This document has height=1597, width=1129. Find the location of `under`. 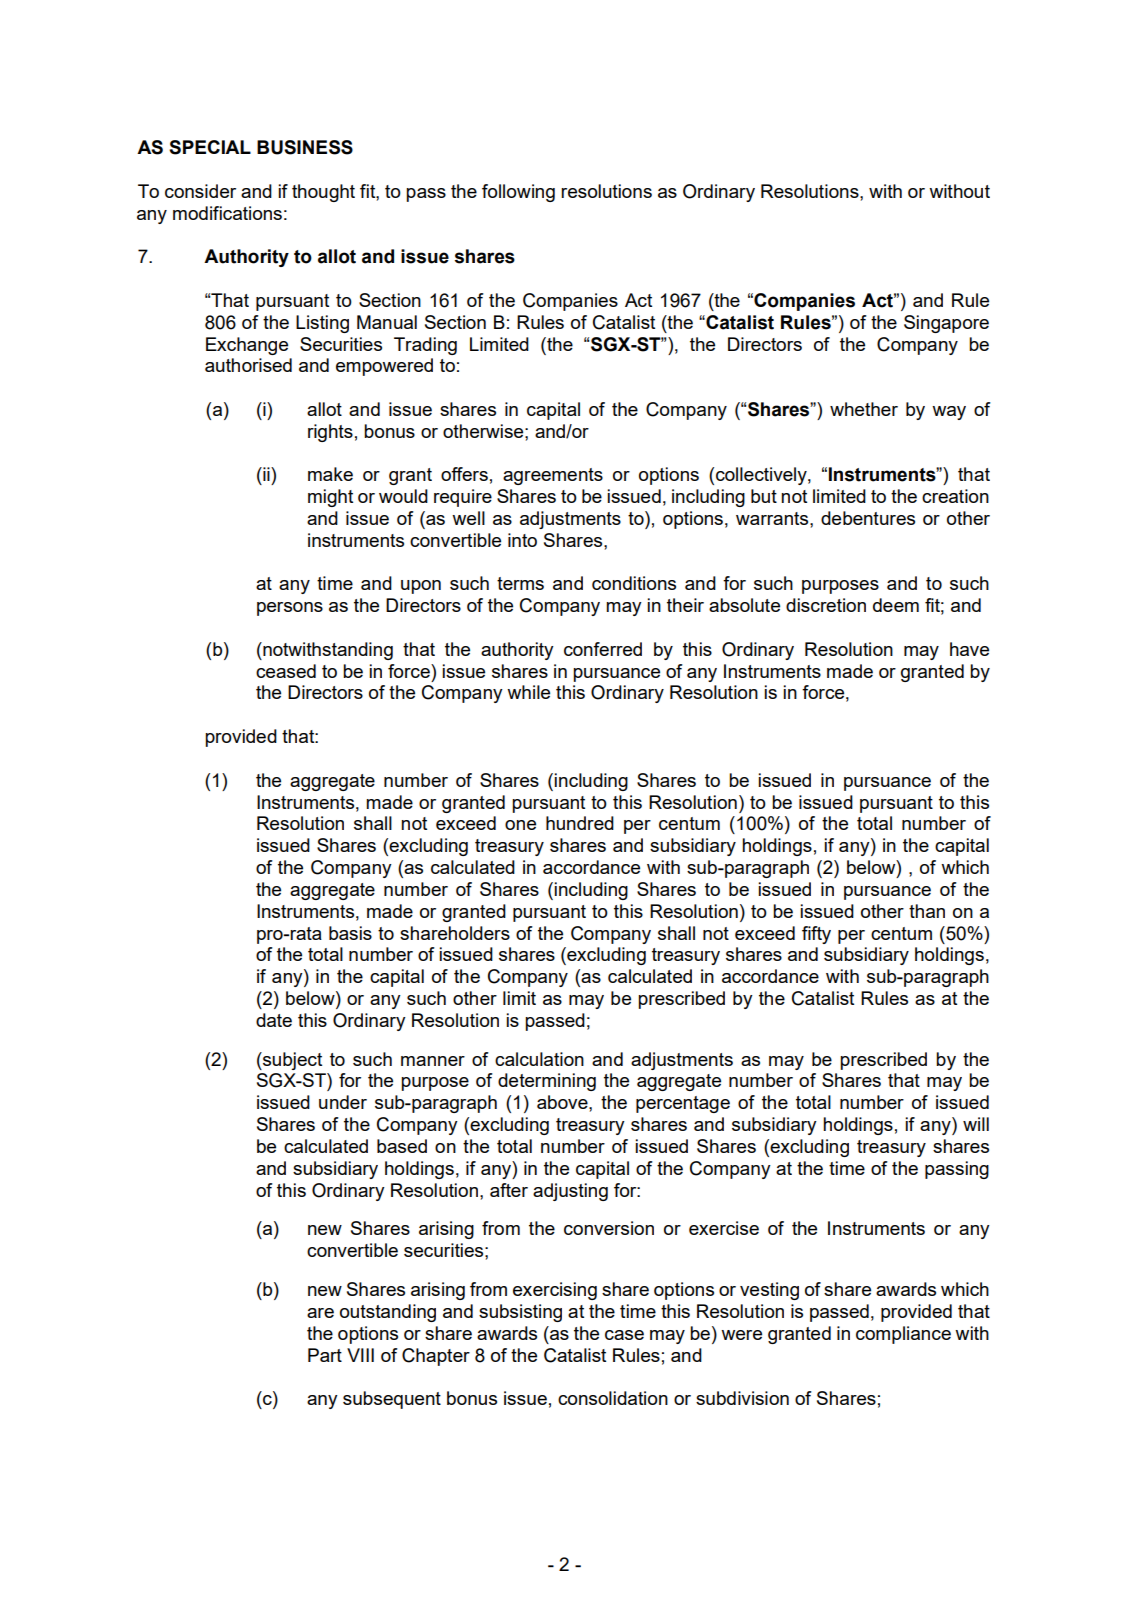

under is located at coordinates (343, 1102).
